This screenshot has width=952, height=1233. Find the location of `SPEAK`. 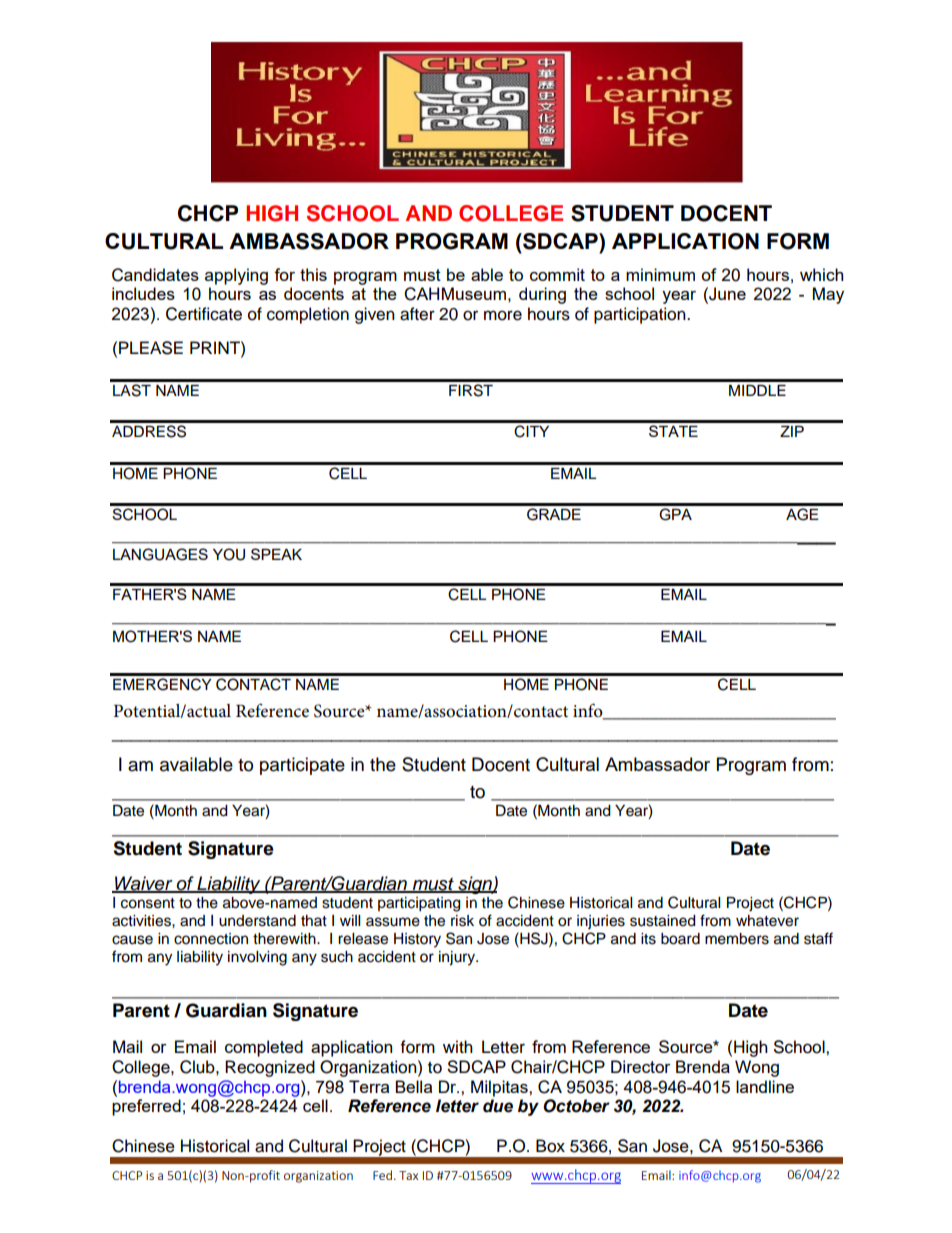

SPEAK is located at coordinates (276, 554).
